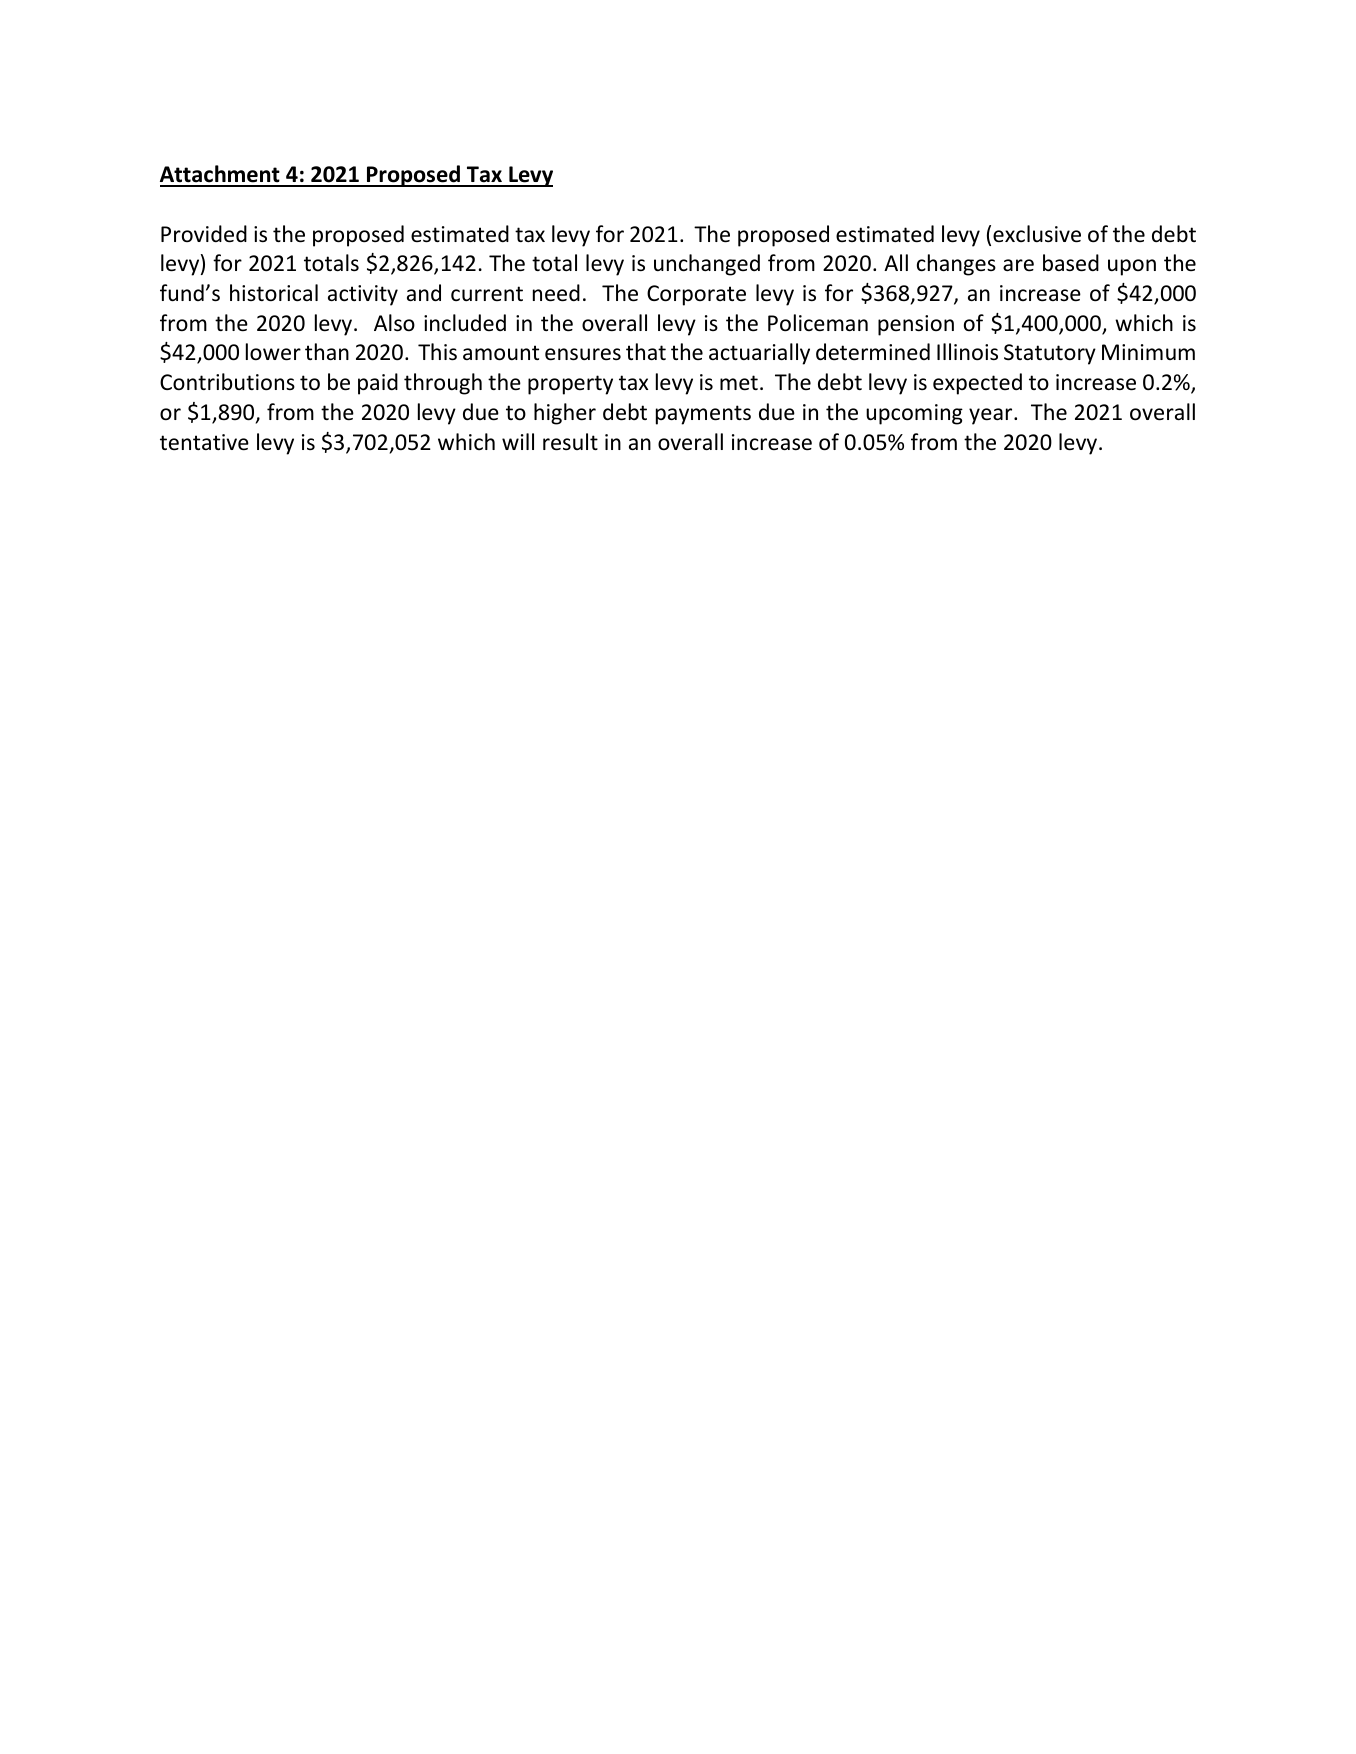  I want to click on tentative, so click(204, 442).
